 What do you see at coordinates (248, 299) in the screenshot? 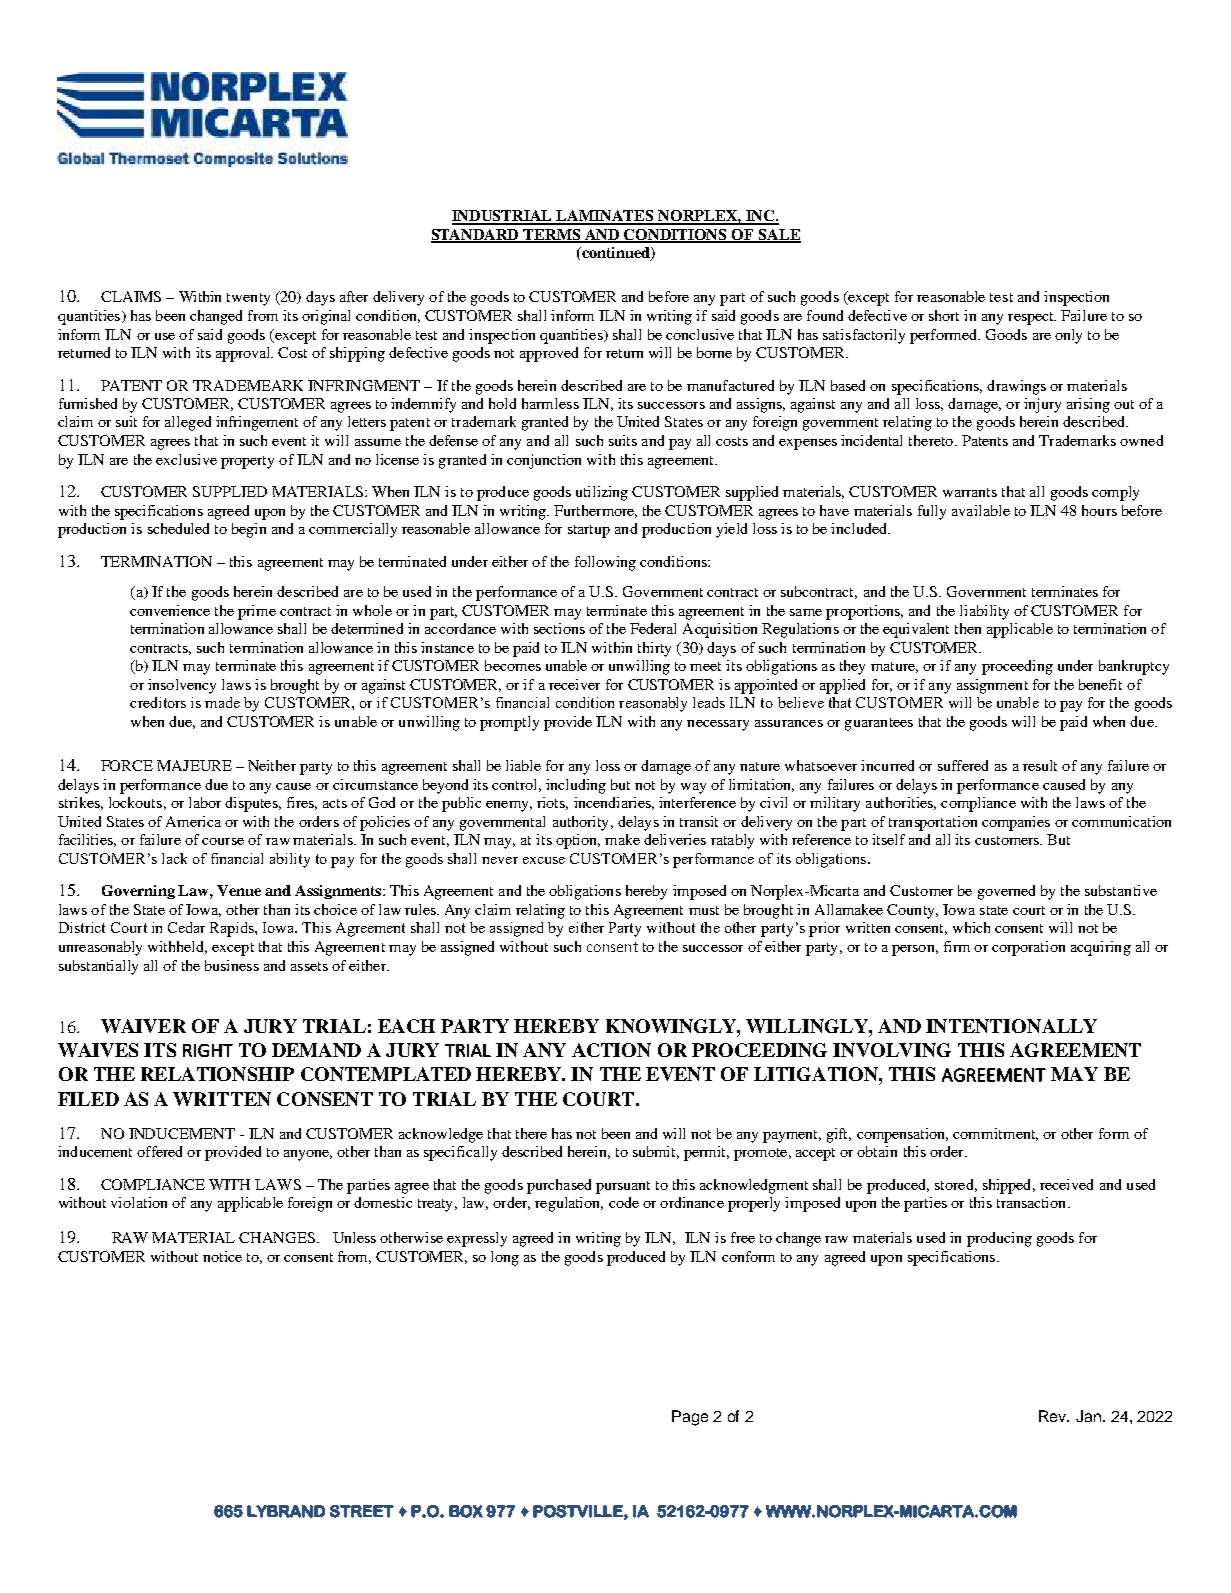
I see `twenty` at bounding box center [248, 299].
